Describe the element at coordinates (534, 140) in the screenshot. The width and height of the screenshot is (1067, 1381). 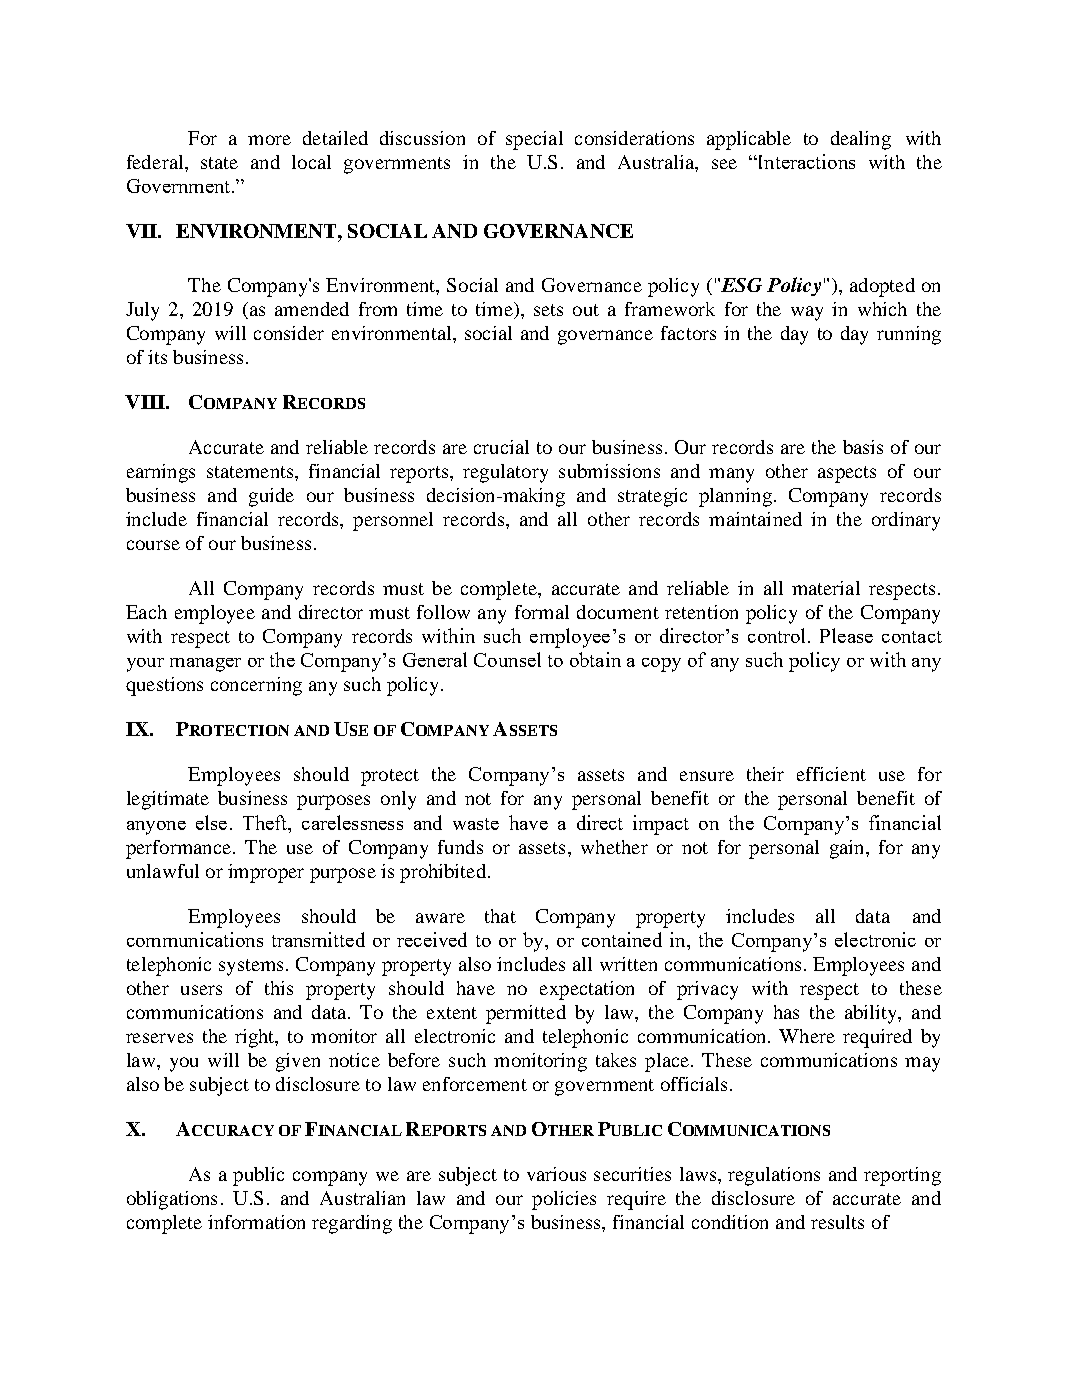
I see `special` at that location.
